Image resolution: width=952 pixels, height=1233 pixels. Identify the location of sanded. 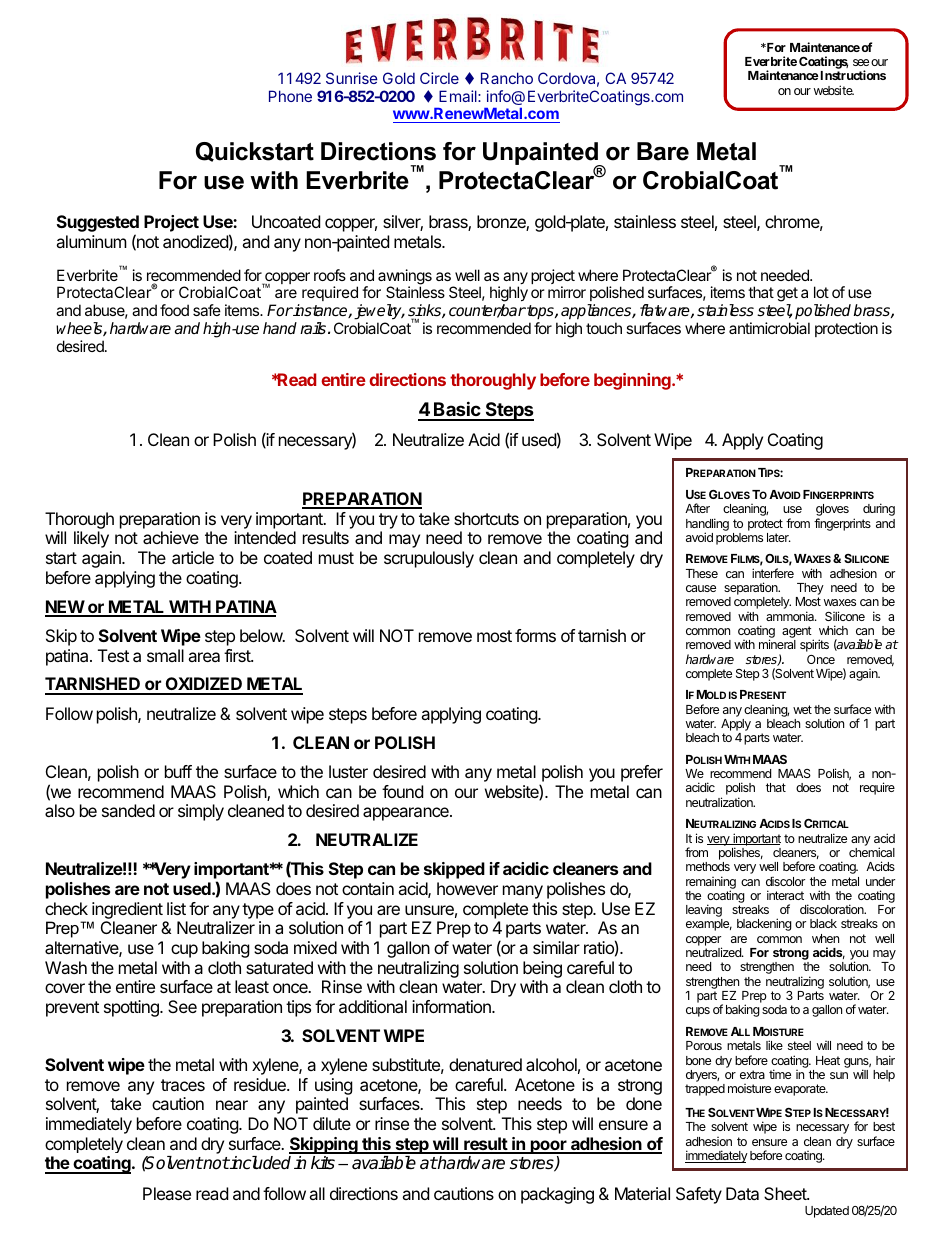
(128, 810).
